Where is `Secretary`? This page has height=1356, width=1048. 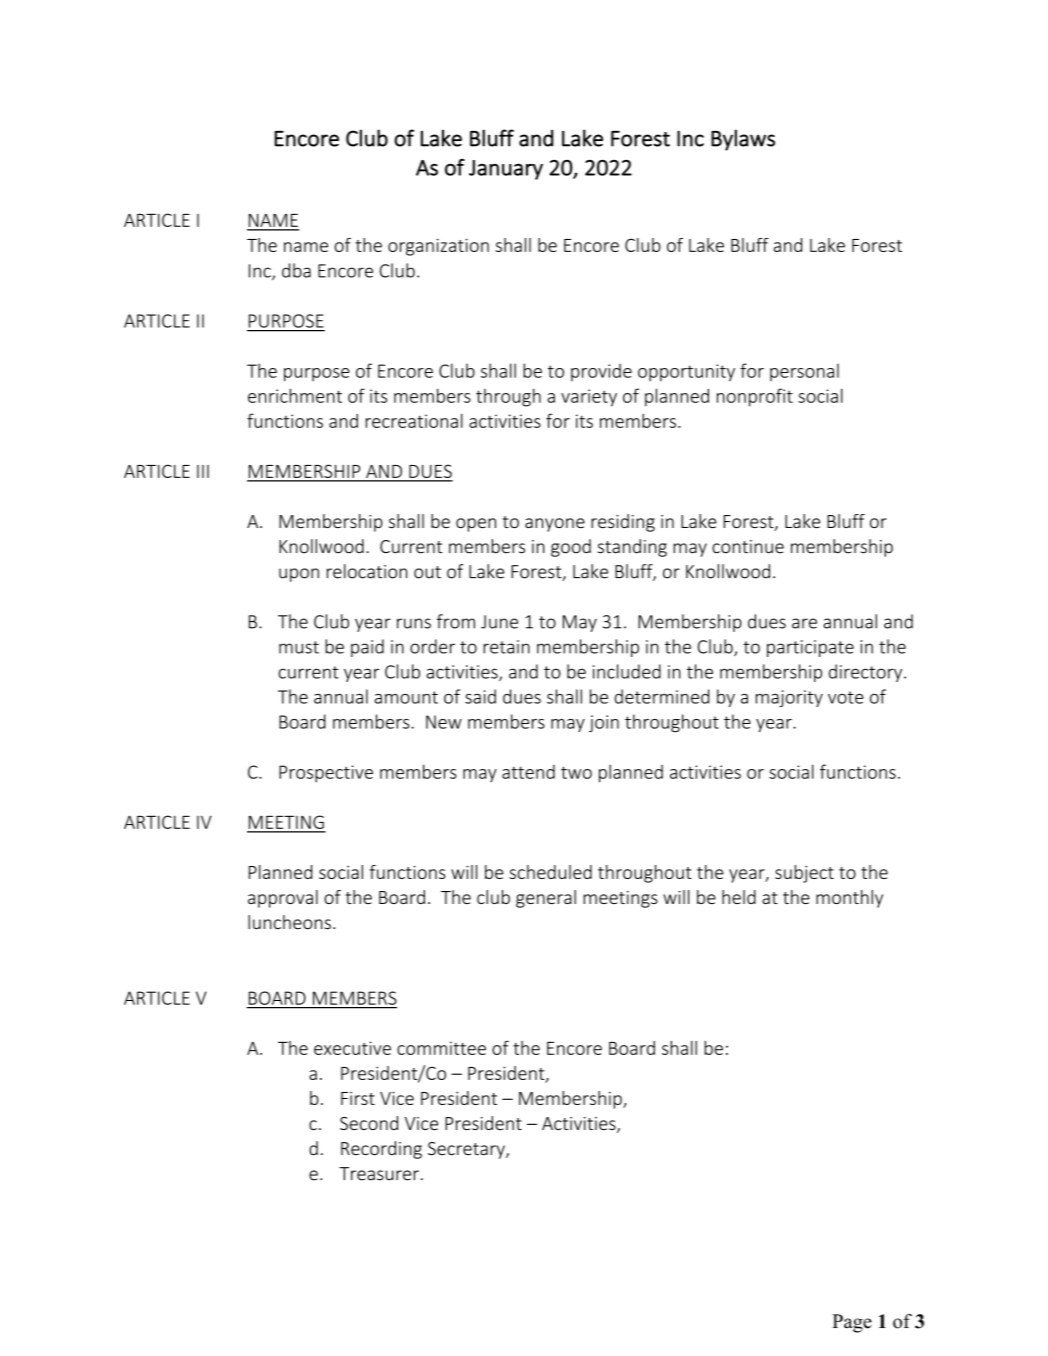
Secretary is located at coordinates (467, 1150).
